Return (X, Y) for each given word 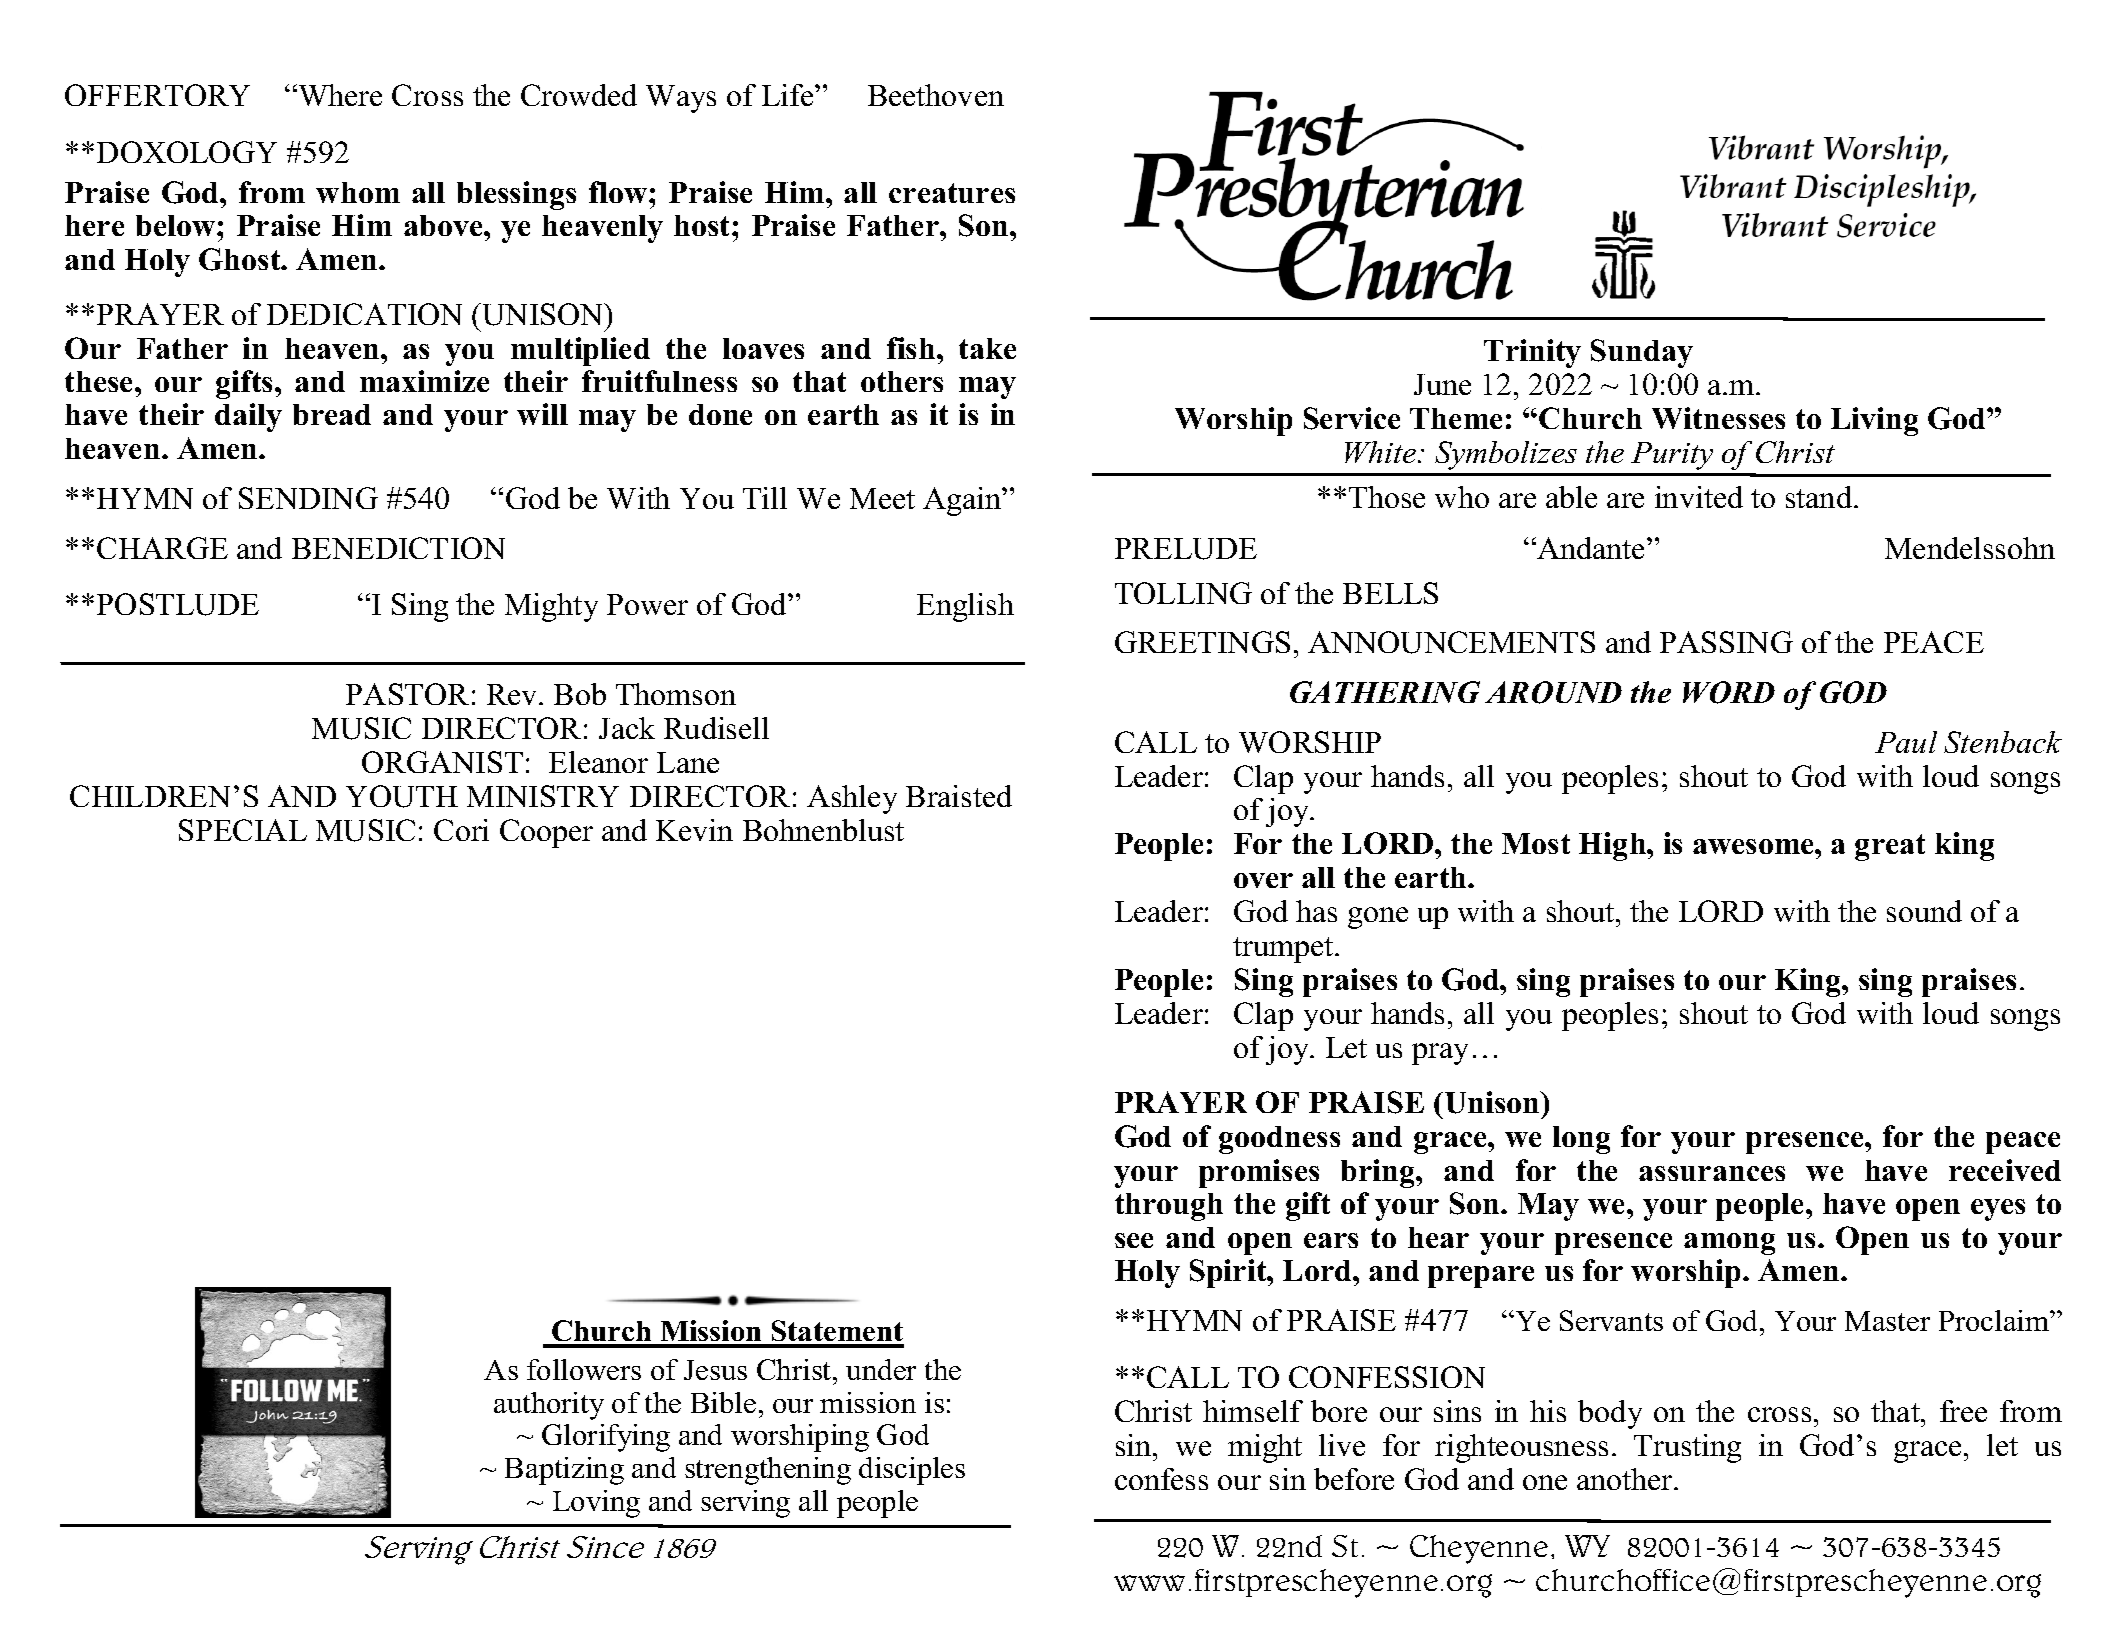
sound (1924, 911)
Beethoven (936, 95)
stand (1820, 497)
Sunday (1642, 353)
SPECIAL (243, 830)
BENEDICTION (398, 548)
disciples (912, 1471)
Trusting (1687, 1448)
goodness (1279, 1140)
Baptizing (564, 1471)
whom (358, 192)
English (965, 607)
